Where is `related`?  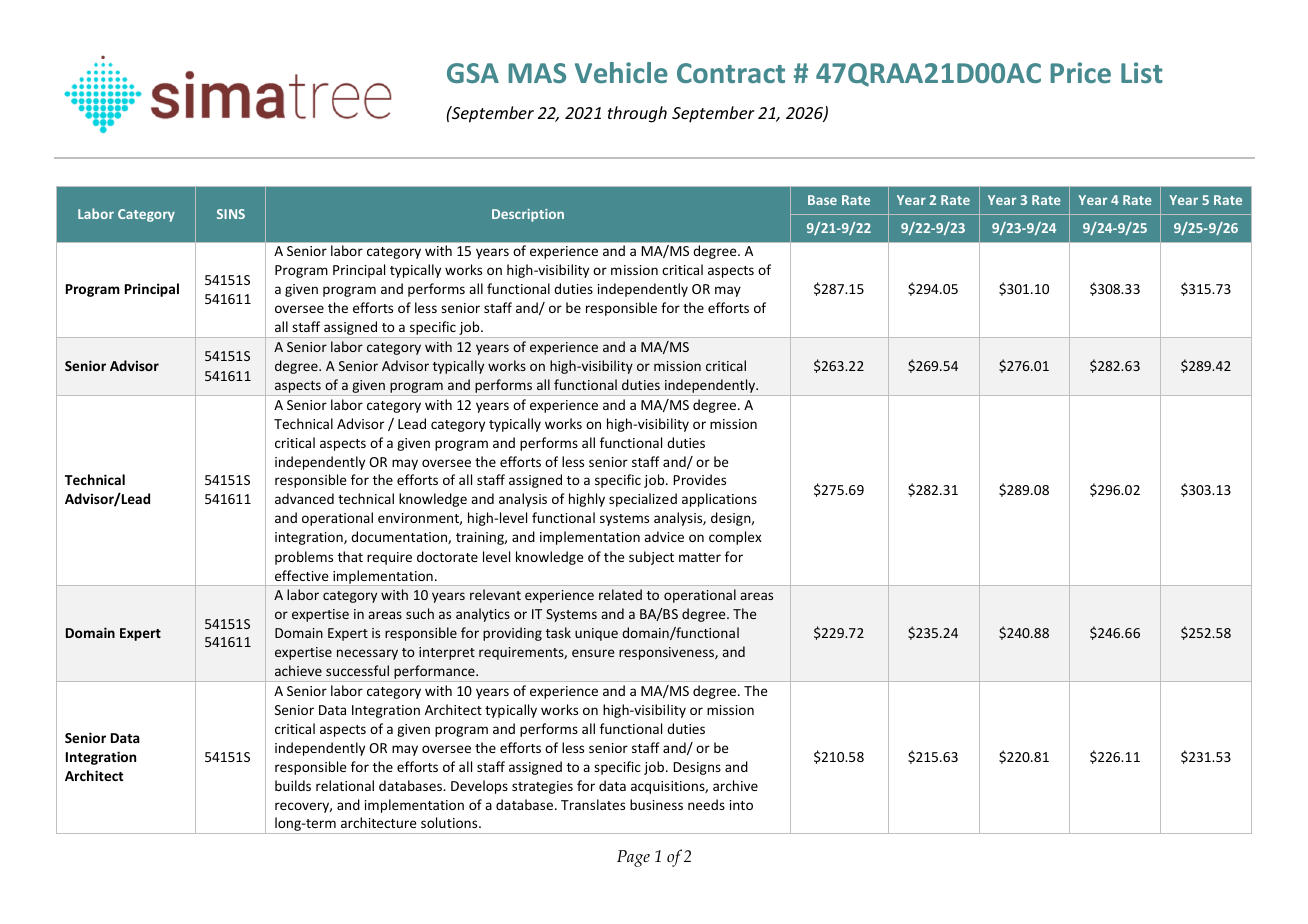 related is located at coordinates (620, 594).
